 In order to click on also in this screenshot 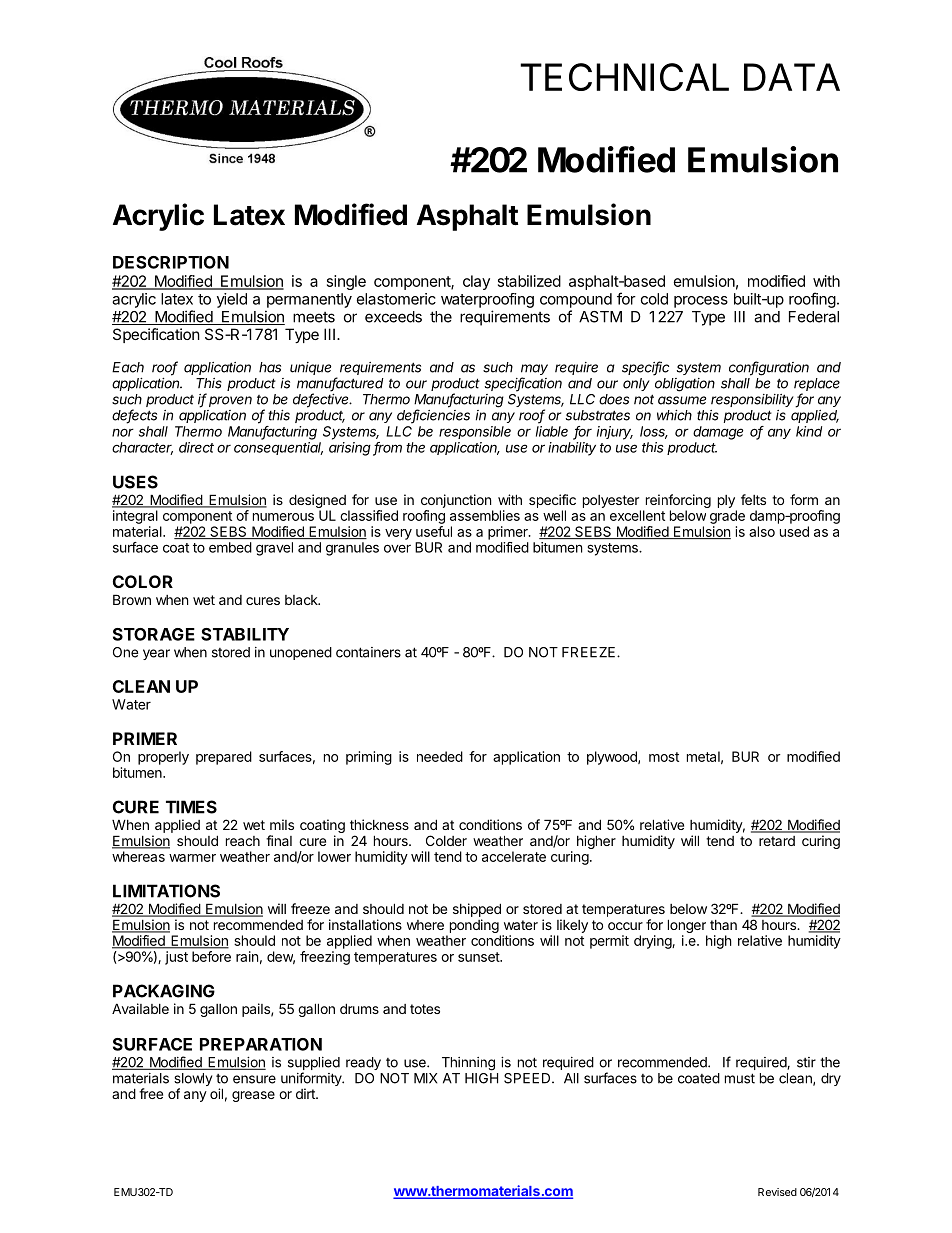, I will do `click(762, 531)`.
